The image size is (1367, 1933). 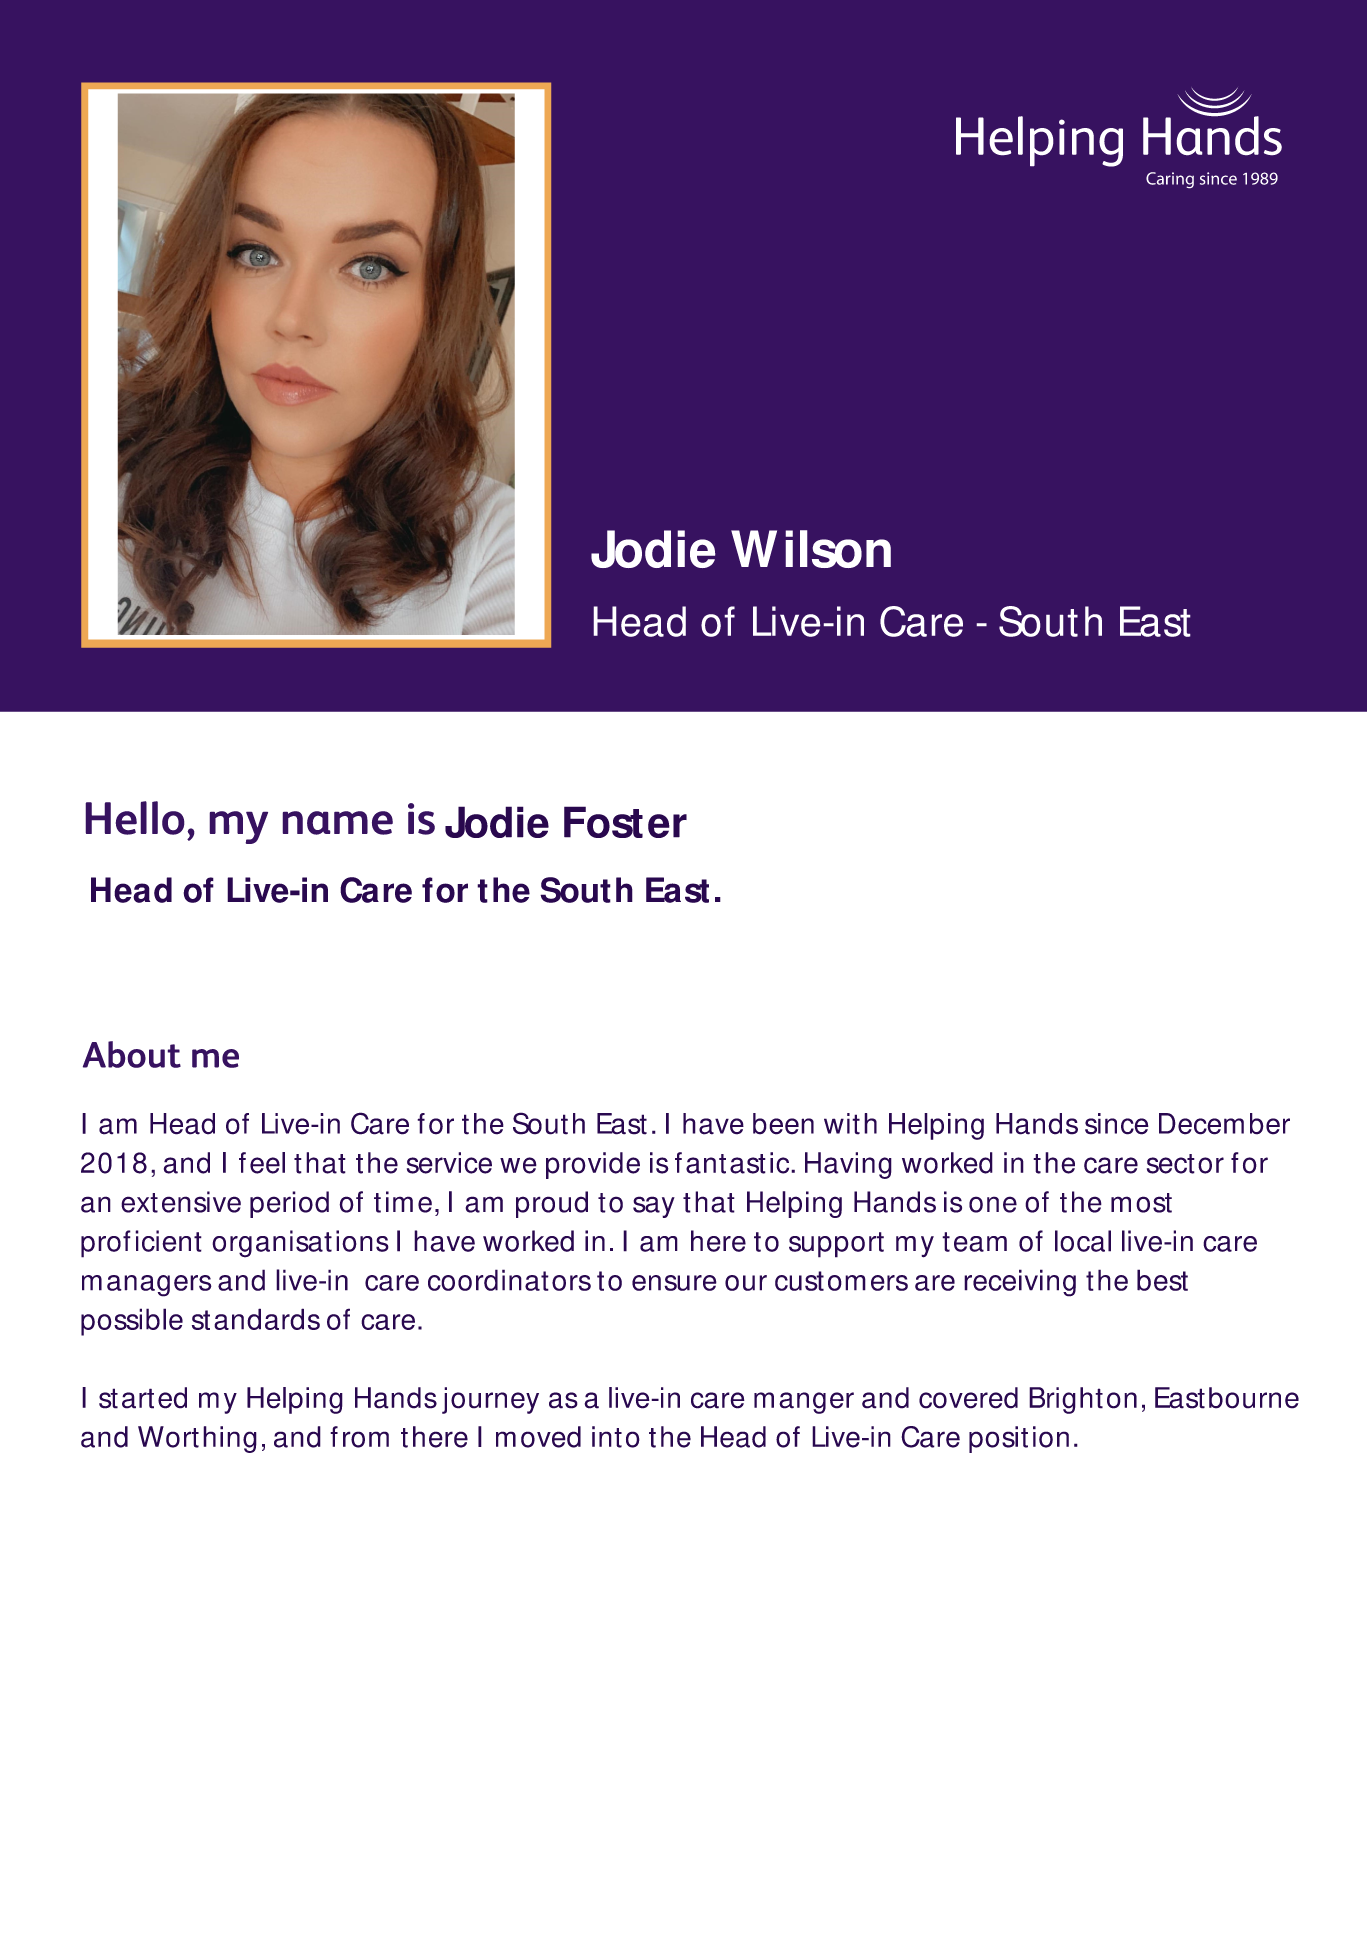 What do you see at coordinates (143, 1398) in the image?
I see `started` at bounding box center [143, 1398].
